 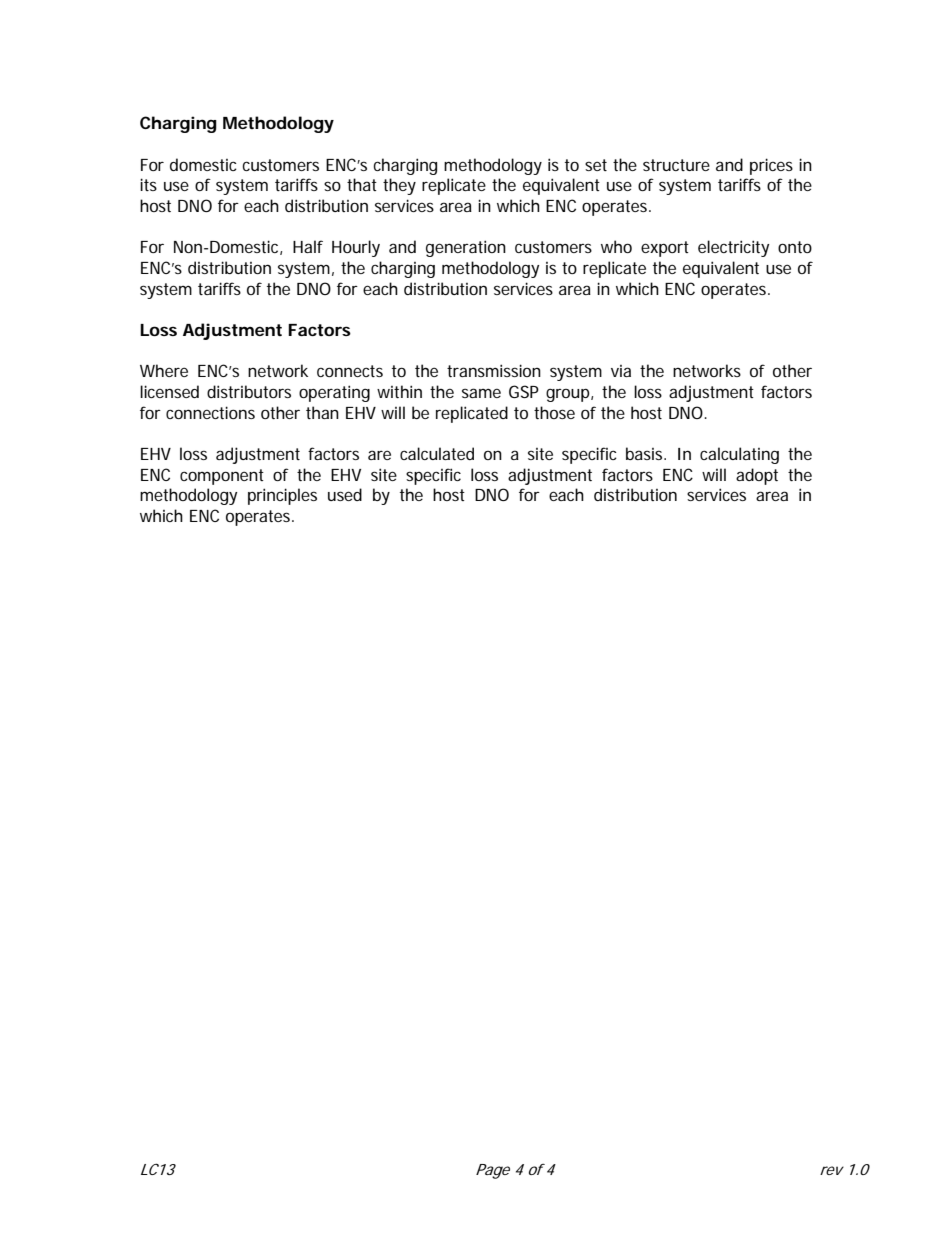 I want to click on Where, so click(x=164, y=370).
